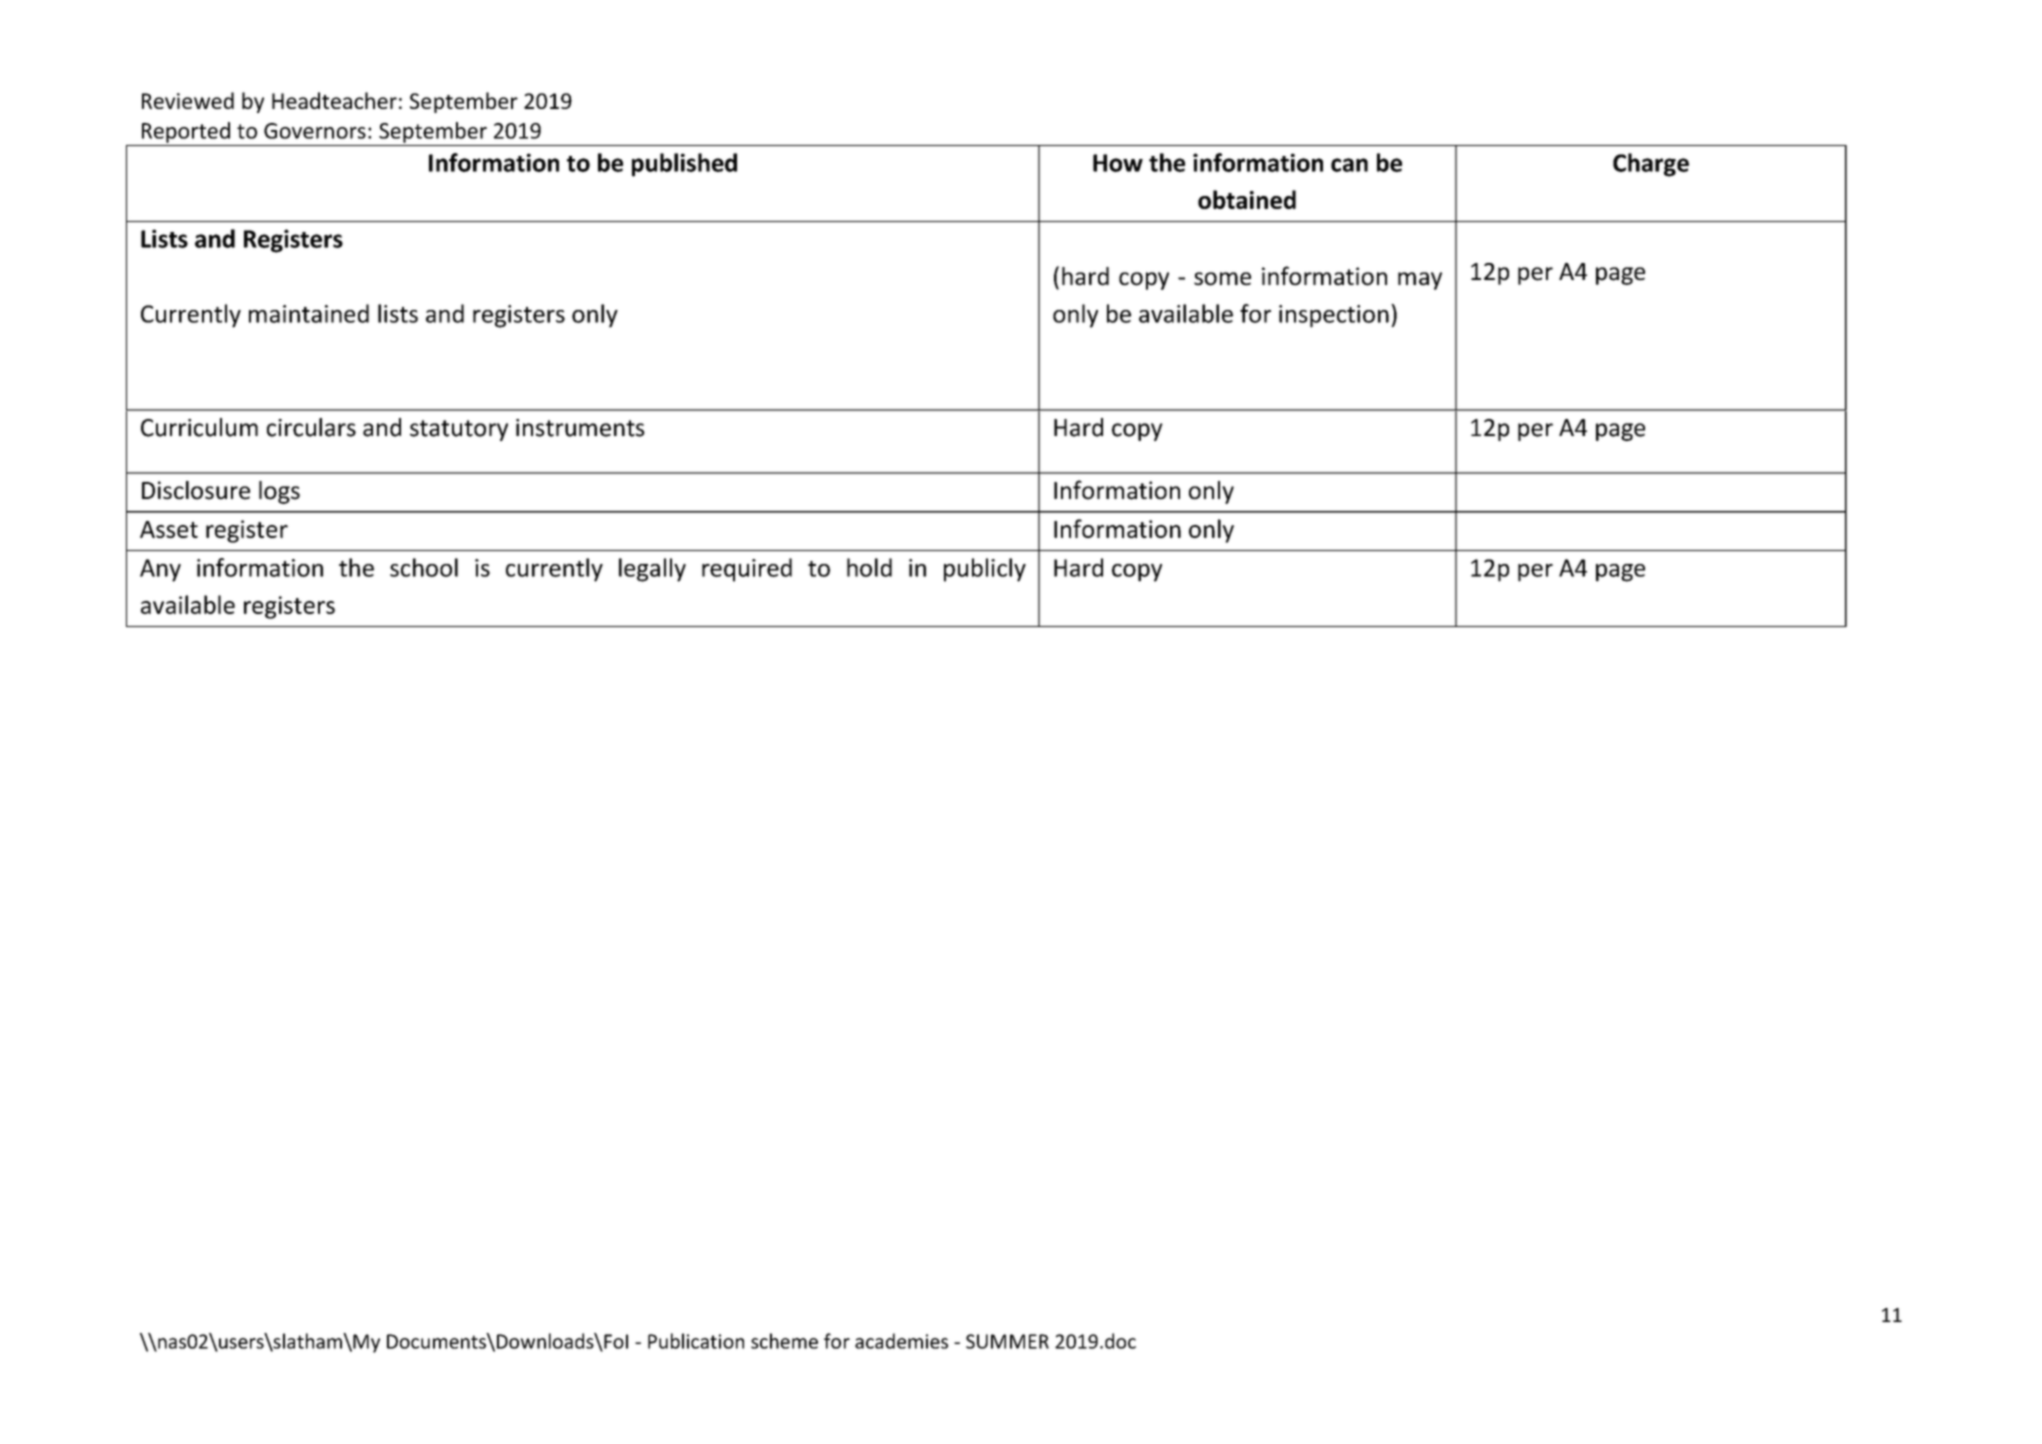 Image resolution: width=2042 pixels, height=1444 pixels. What do you see at coordinates (1007, 1341) in the image?
I see `SUMMER` at bounding box center [1007, 1341].
